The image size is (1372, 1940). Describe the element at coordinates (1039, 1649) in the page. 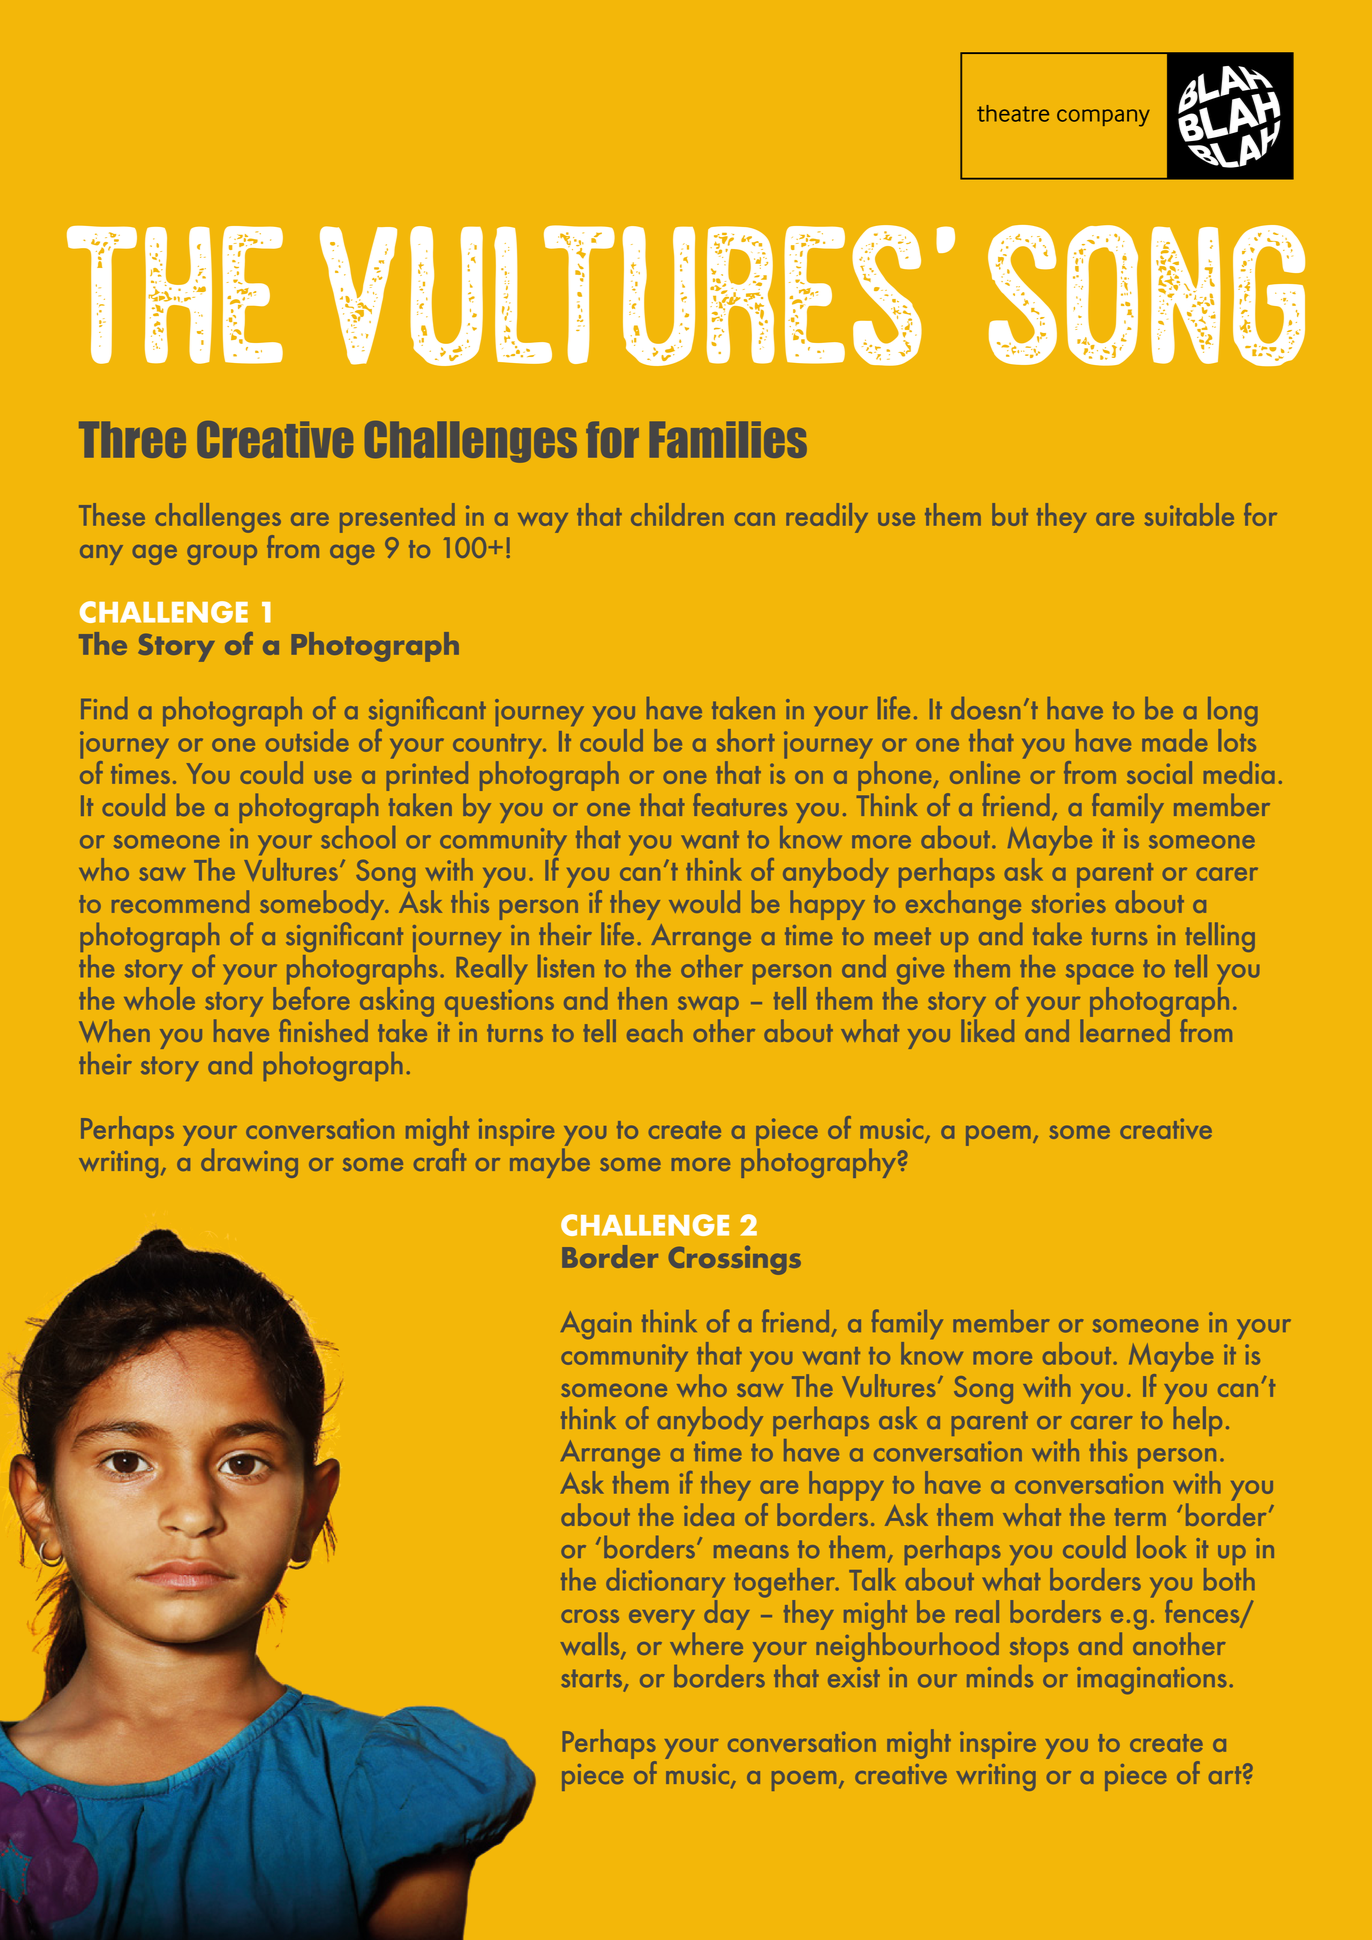

I see `stops` at that location.
